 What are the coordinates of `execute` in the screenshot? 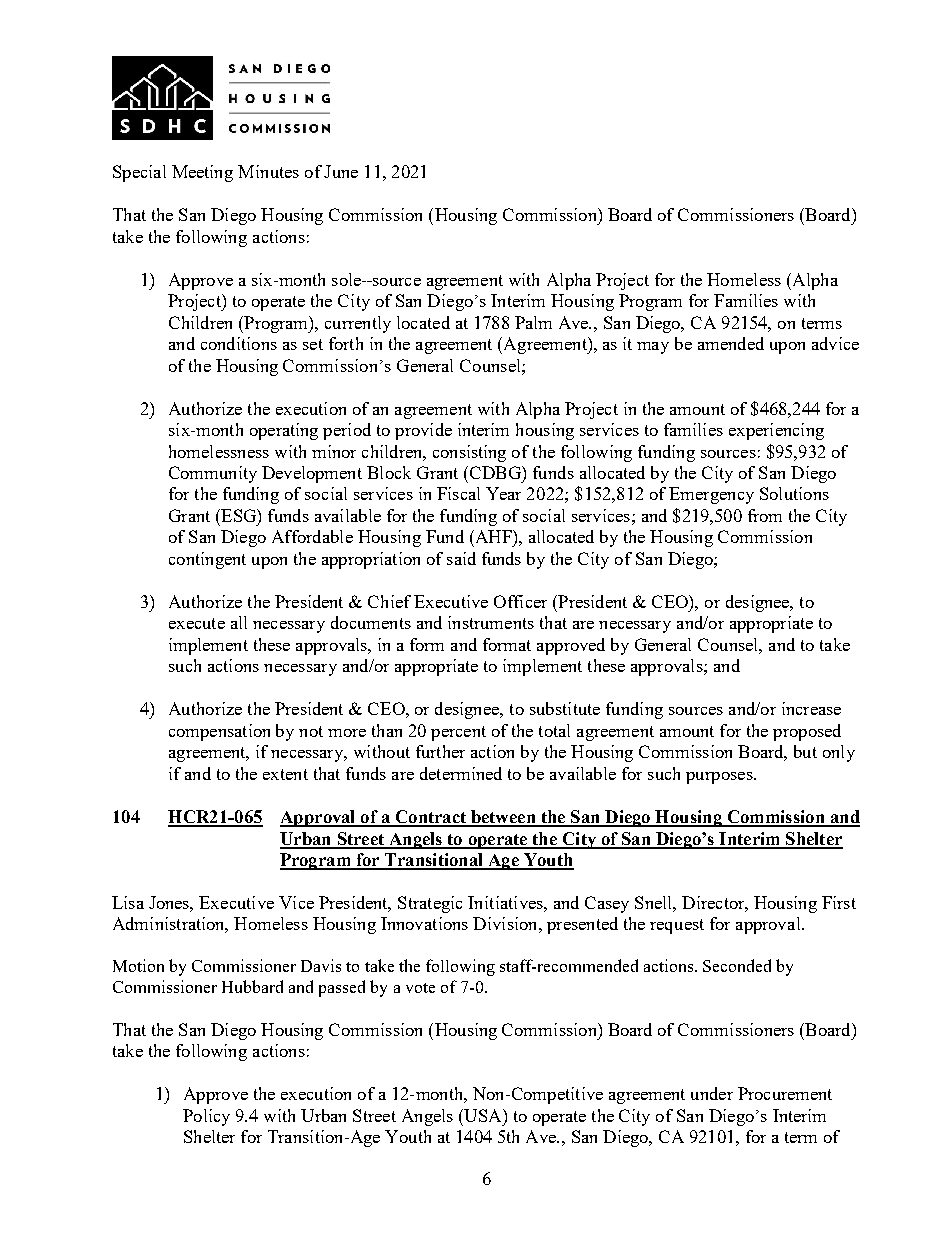 It's located at (197, 623).
